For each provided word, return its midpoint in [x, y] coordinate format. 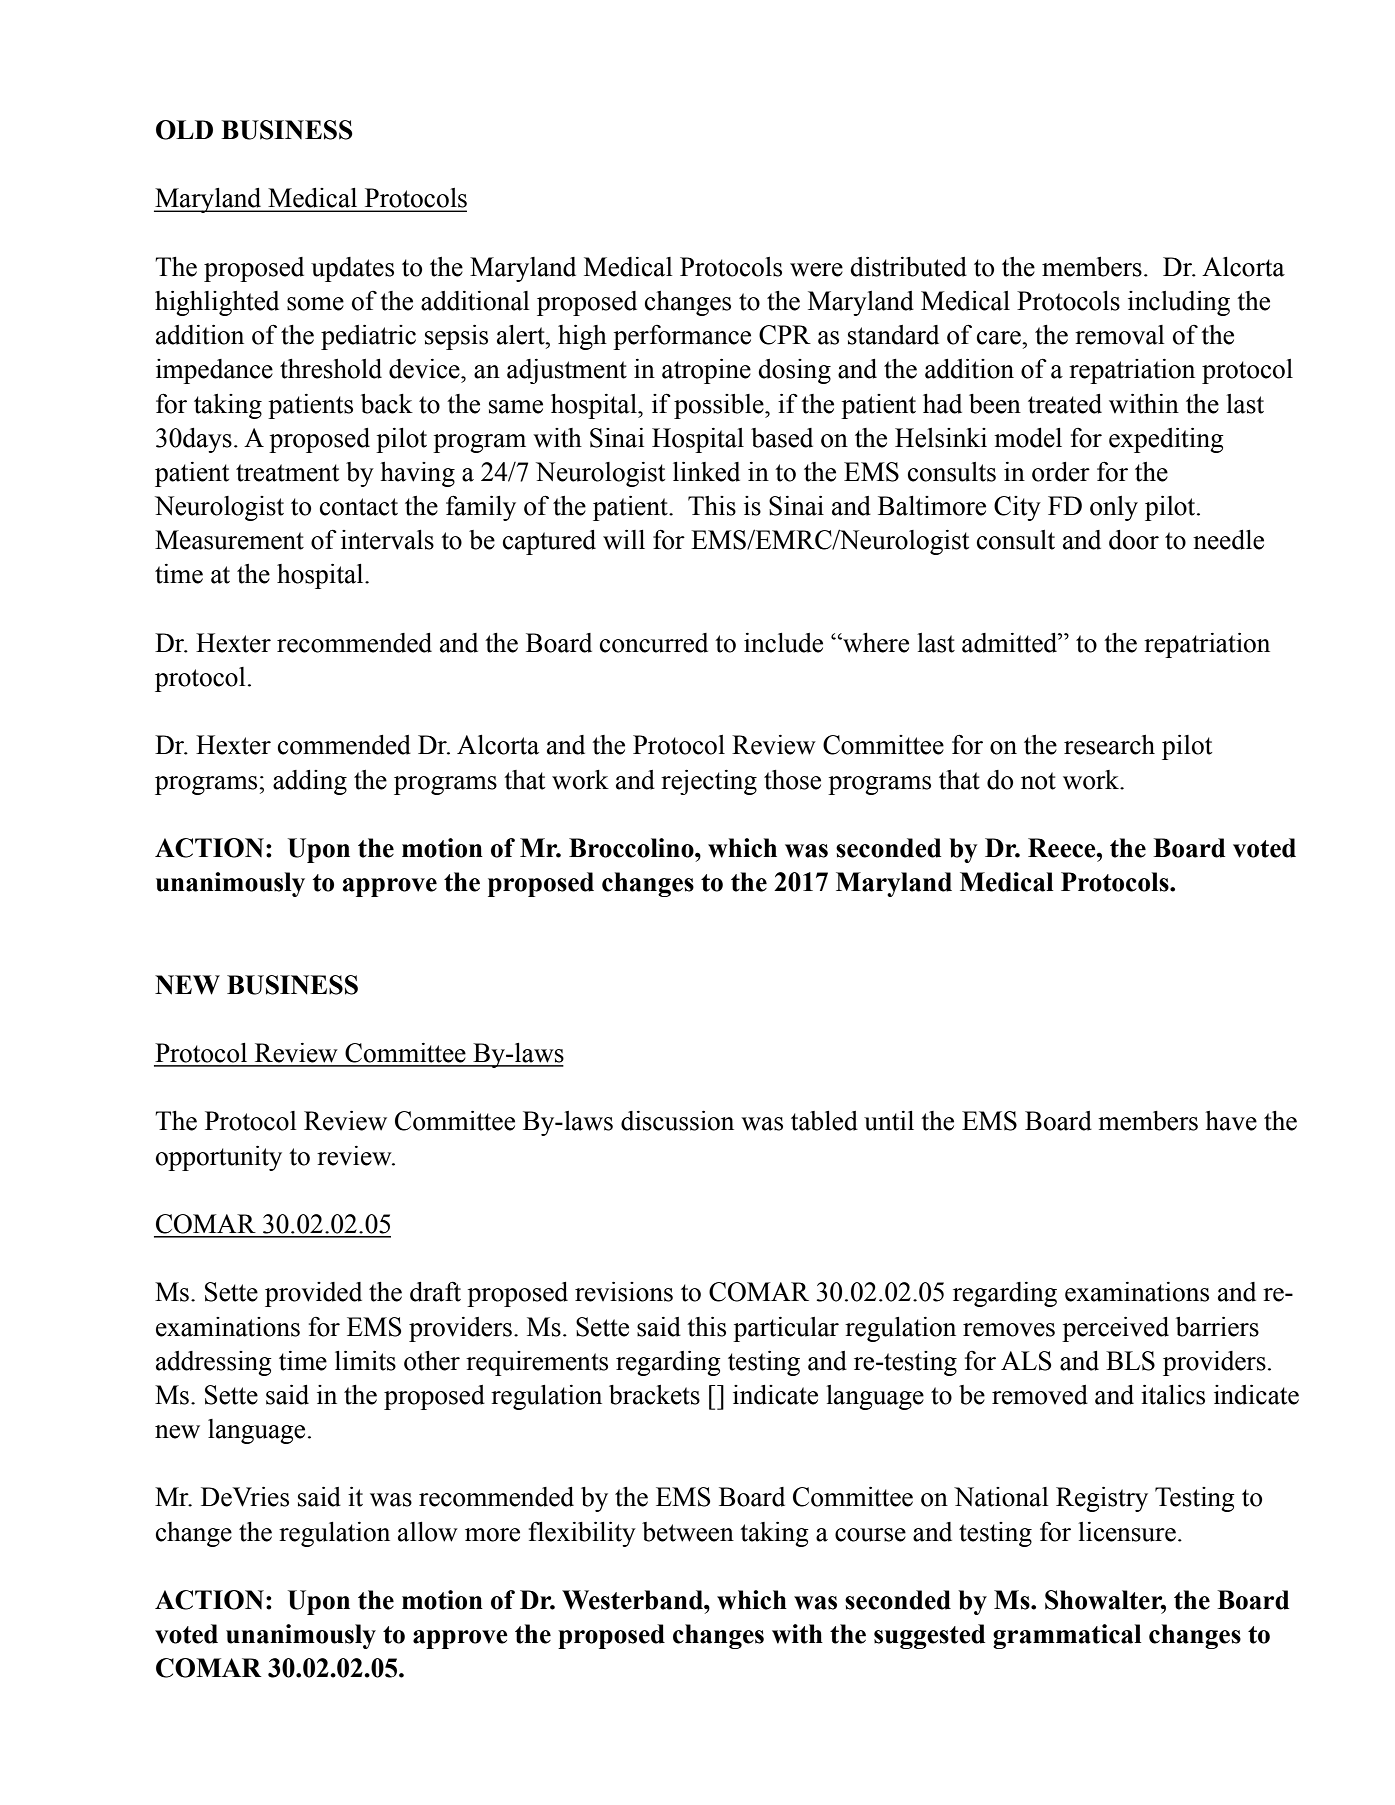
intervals [387, 540]
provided [313, 1294]
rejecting [709, 782]
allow [428, 1532]
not [1038, 781]
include [783, 643]
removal [1119, 335]
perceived [1115, 1329]
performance [682, 337]
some [315, 304]
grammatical [1067, 1636]
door [1134, 540]
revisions [624, 1292]
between [688, 1532]
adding [310, 782]
